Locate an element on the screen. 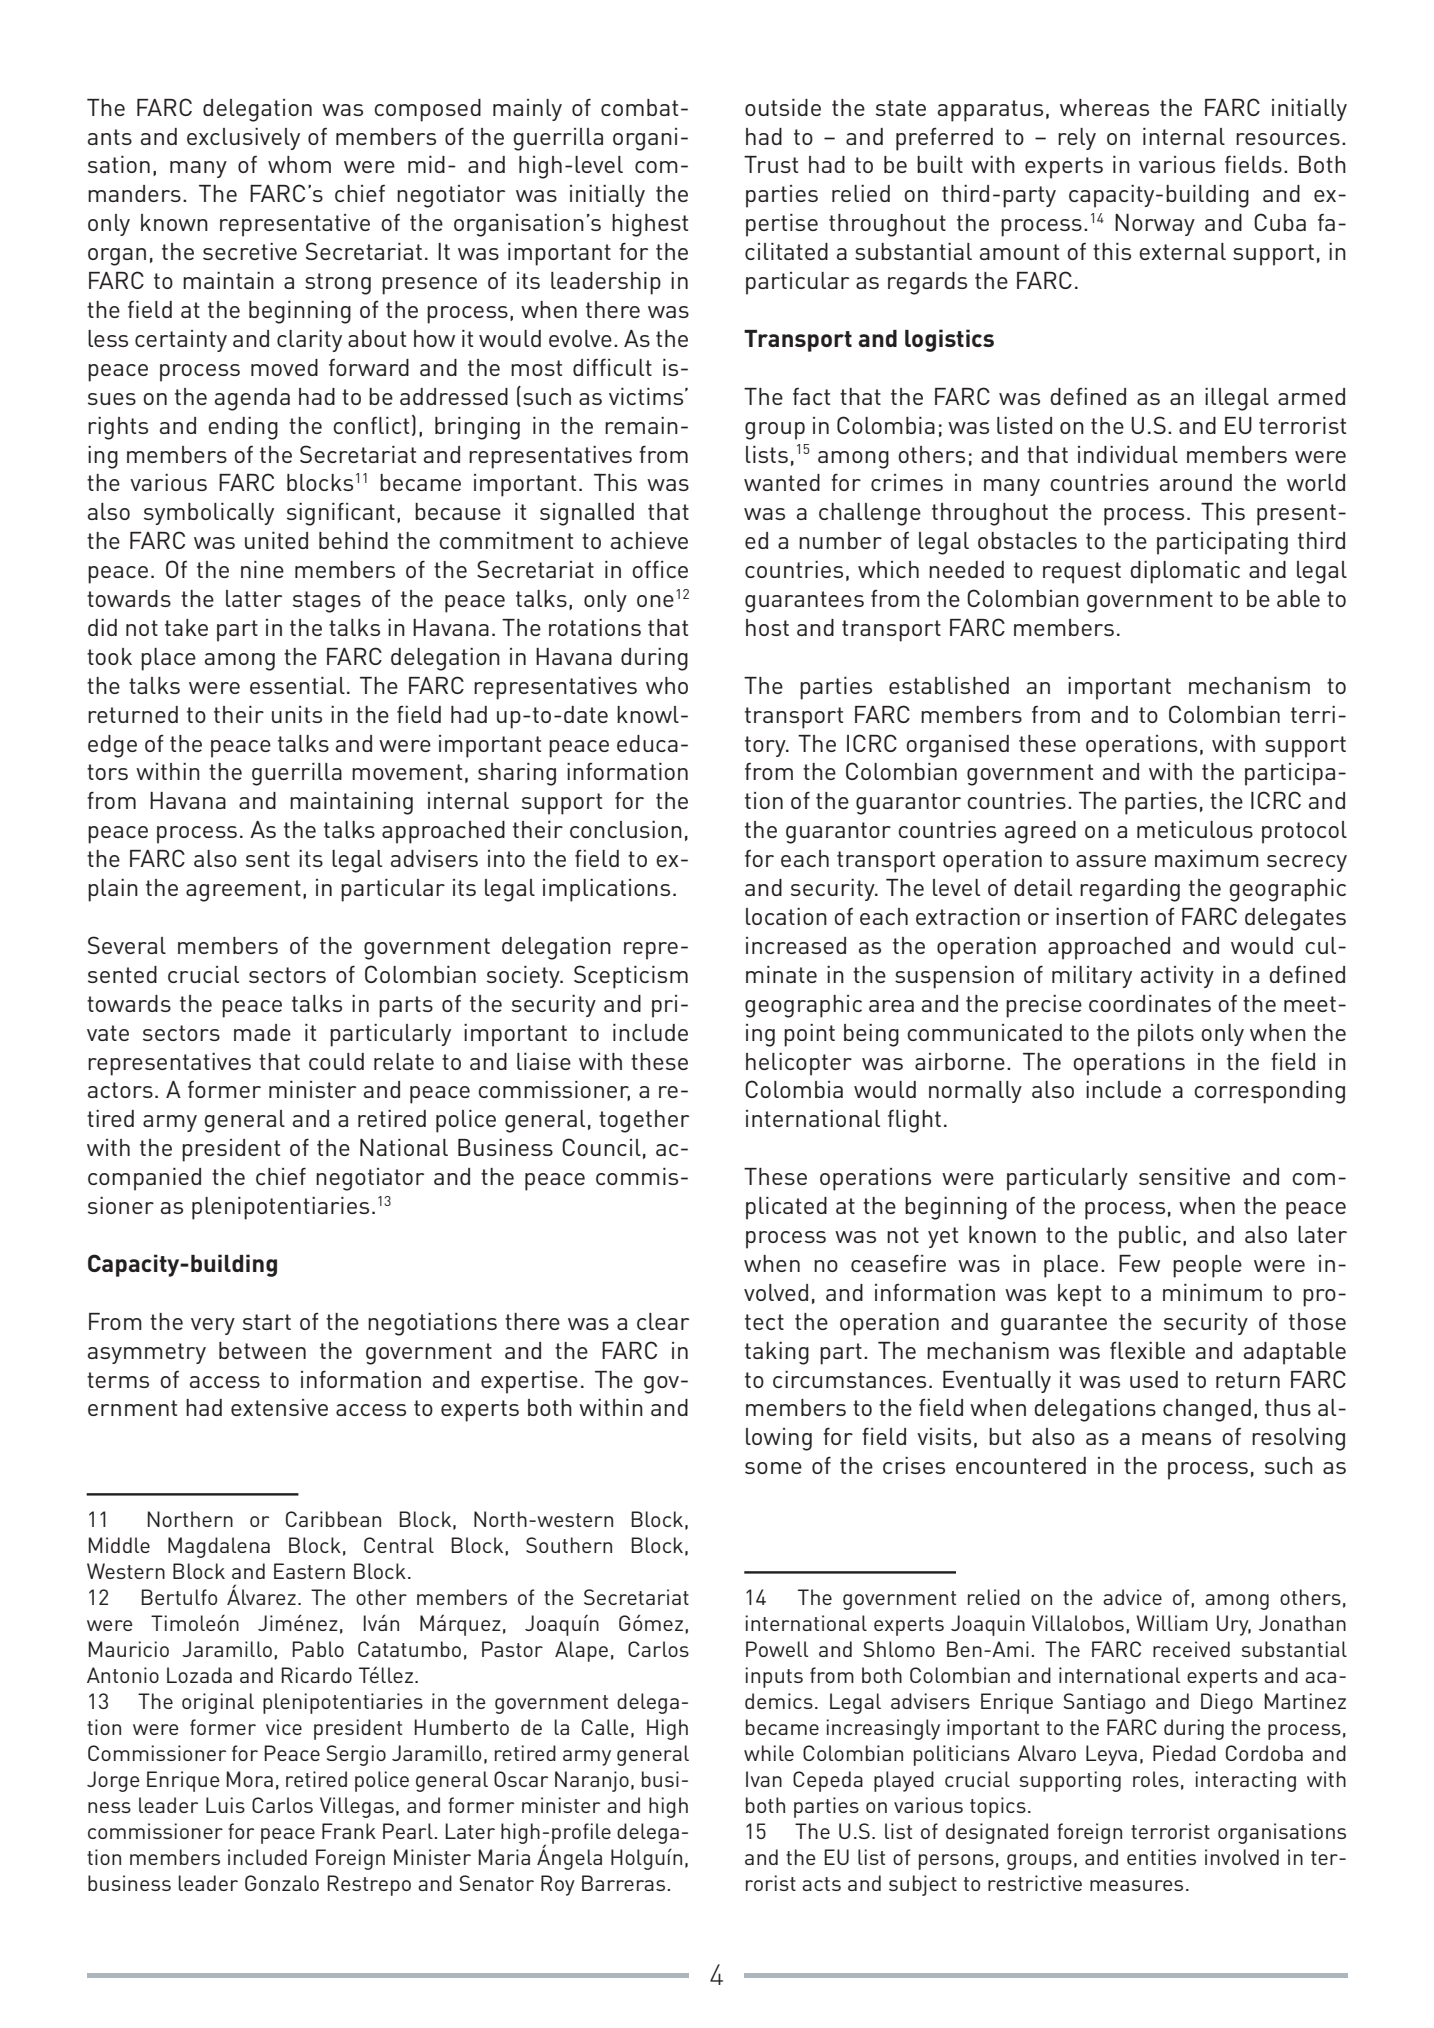 The width and height of the screenshot is (1434, 2028). Norway is located at coordinates (1155, 225).
